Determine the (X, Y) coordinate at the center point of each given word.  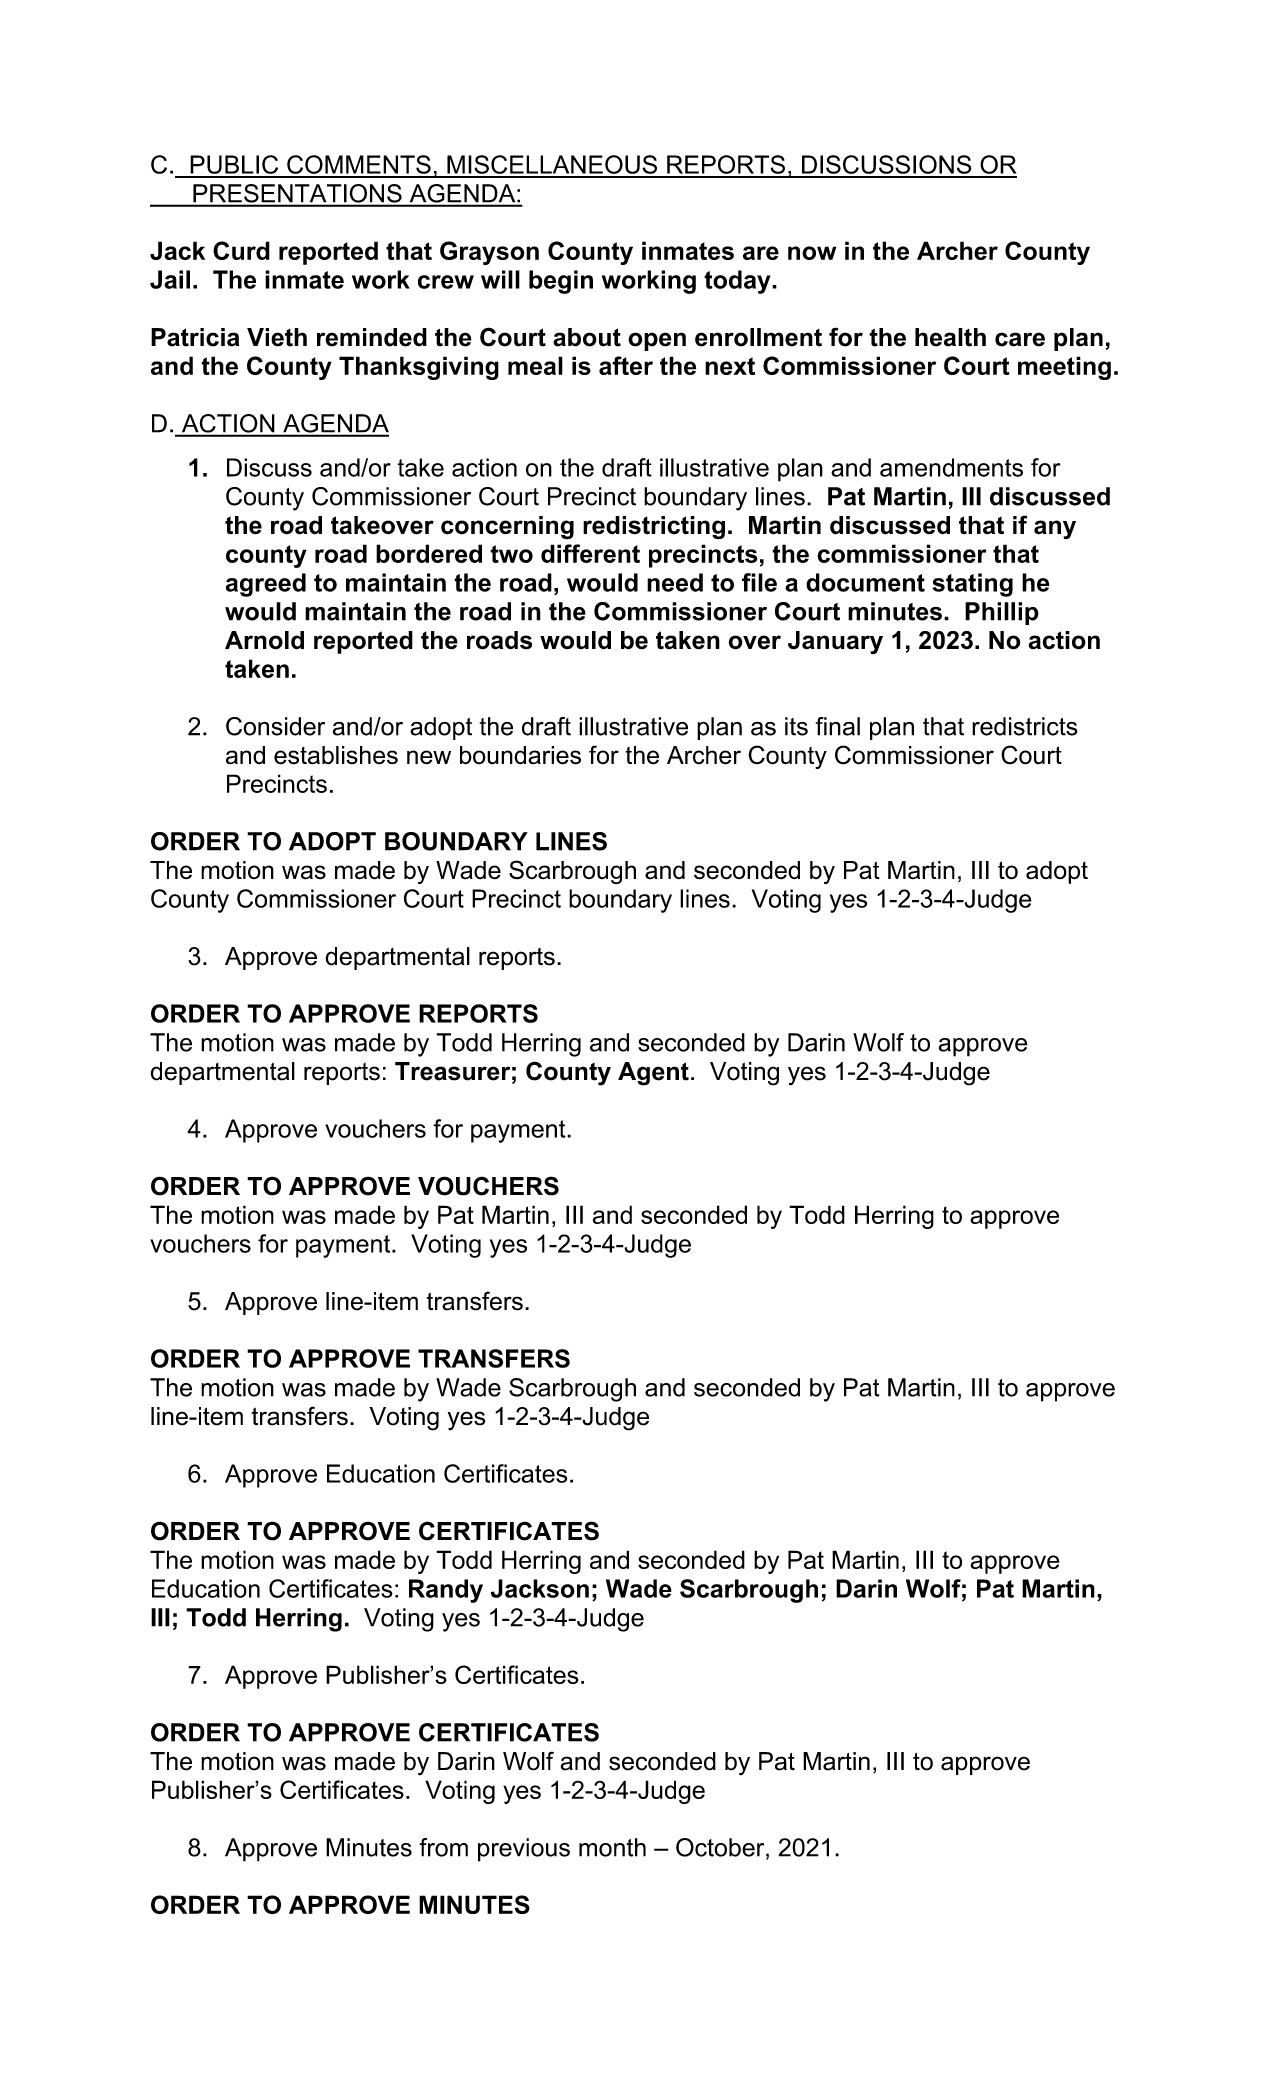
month (612, 1847)
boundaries (520, 755)
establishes (336, 755)
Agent (653, 1074)
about (587, 337)
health (950, 337)
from (443, 1847)
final (838, 726)
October (721, 1848)
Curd (241, 250)
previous (524, 1850)
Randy (446, 1591)
